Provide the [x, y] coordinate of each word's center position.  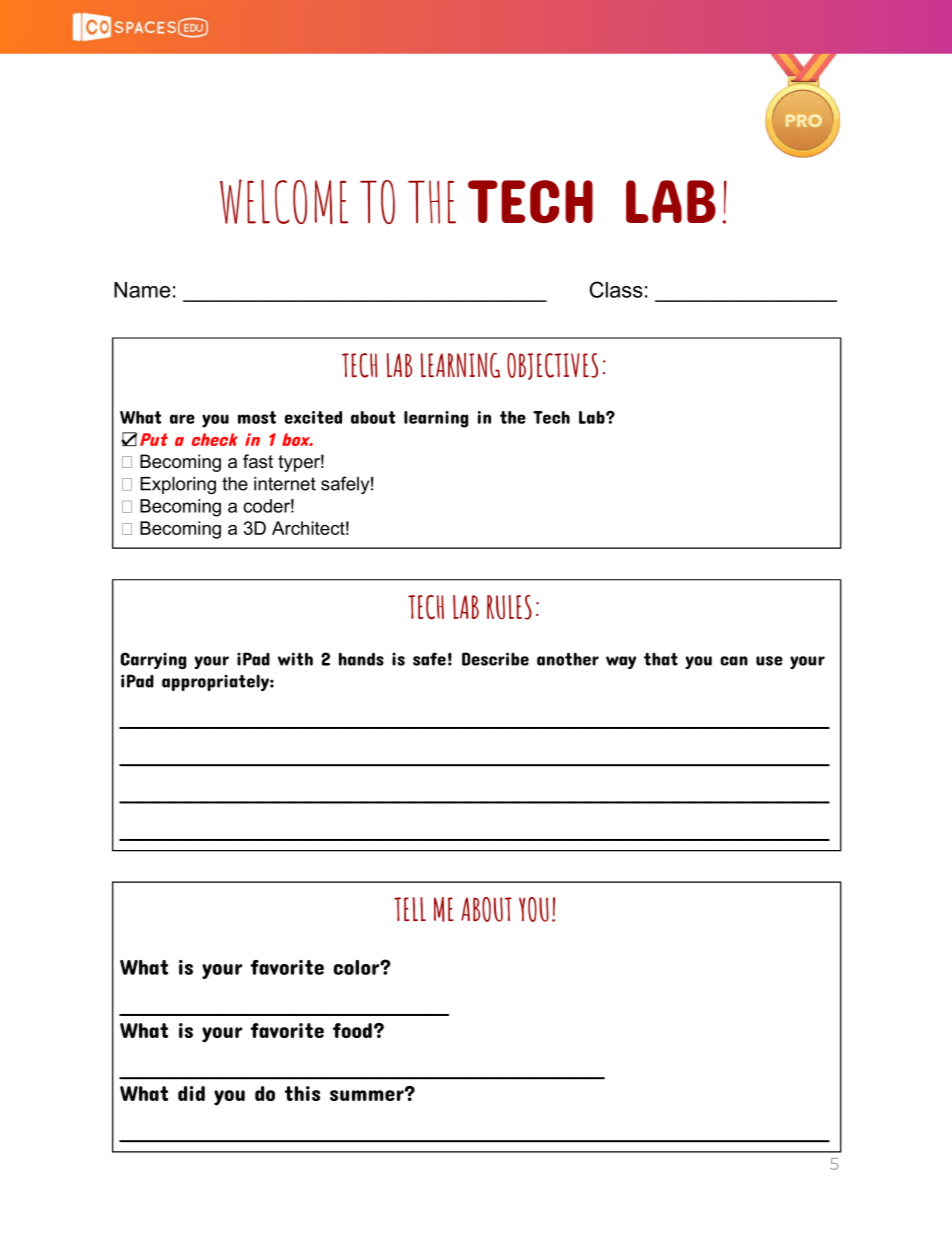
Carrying [153, 660]
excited [313, 417]
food [352, 1030]
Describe [495, 659]
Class [616, 289]
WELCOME [284, 202]
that [661, 659]
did [191, 1093]
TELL [410, 909]
